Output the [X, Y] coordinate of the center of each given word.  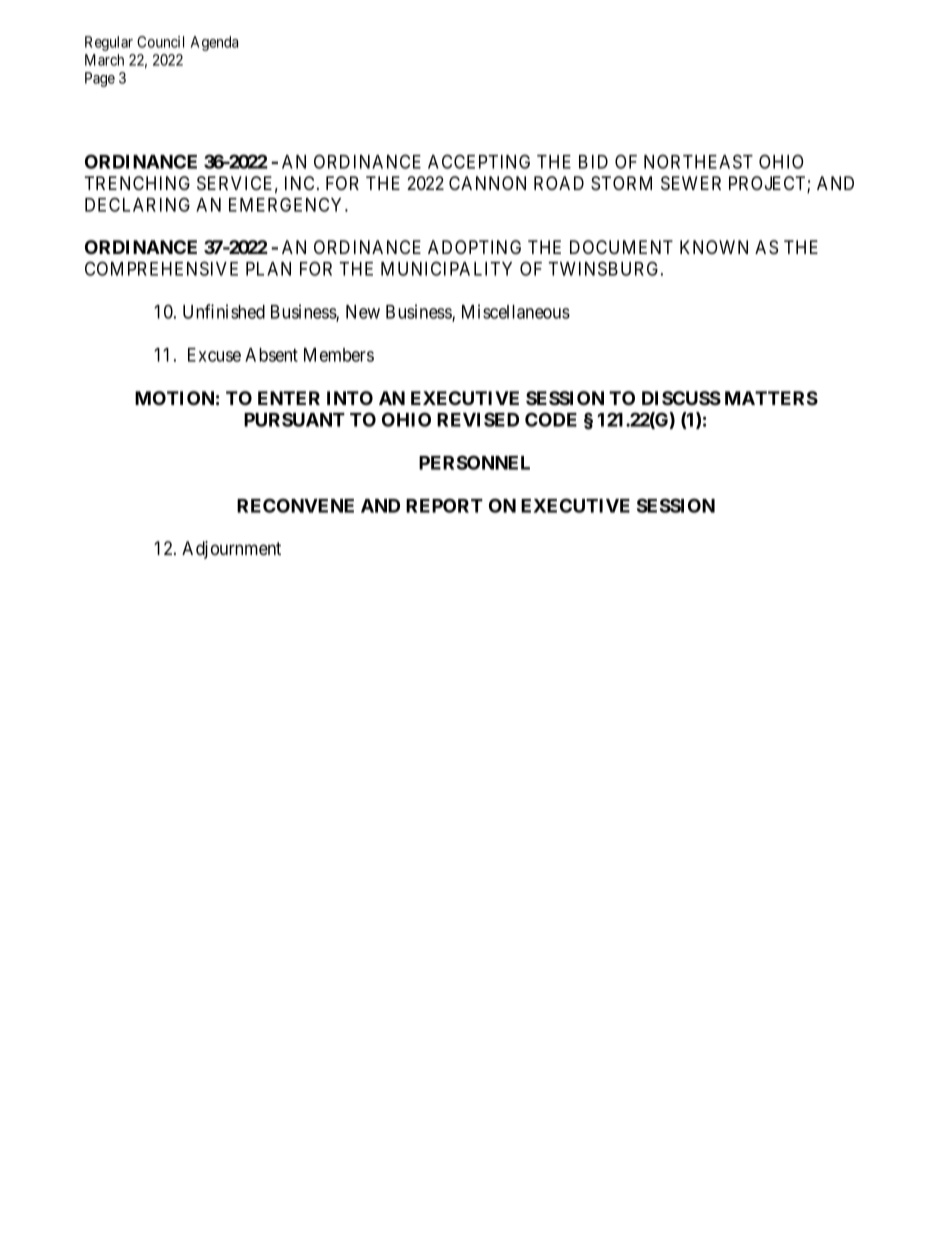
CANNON [487, 183]
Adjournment [231, 550]
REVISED [478, 419]
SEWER [691, 183]
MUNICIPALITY [446, 268]
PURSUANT [294, 419]
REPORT [444, 505]
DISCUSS [681, 398]
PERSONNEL [474, 462]
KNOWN [714, 247]
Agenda [214, 43]
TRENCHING [137, 183]
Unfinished [224, 311]
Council [160, 42]
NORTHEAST [698, 161]
